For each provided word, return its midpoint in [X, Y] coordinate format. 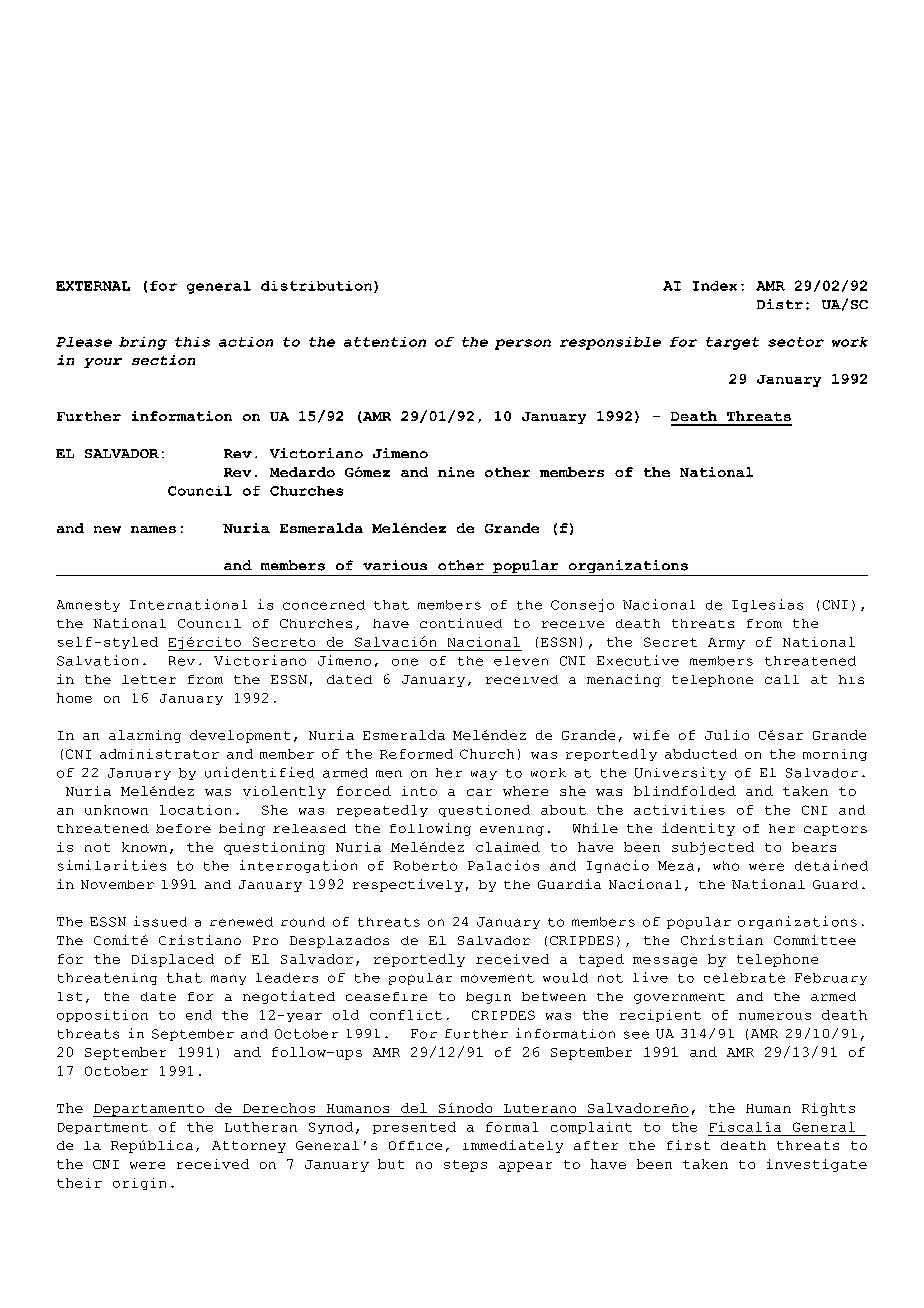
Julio [727, 735]
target [732, 343]
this [192, 342]
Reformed [416, 754]
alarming [145, 736]
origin [139, 1184]
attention [385, 342]
